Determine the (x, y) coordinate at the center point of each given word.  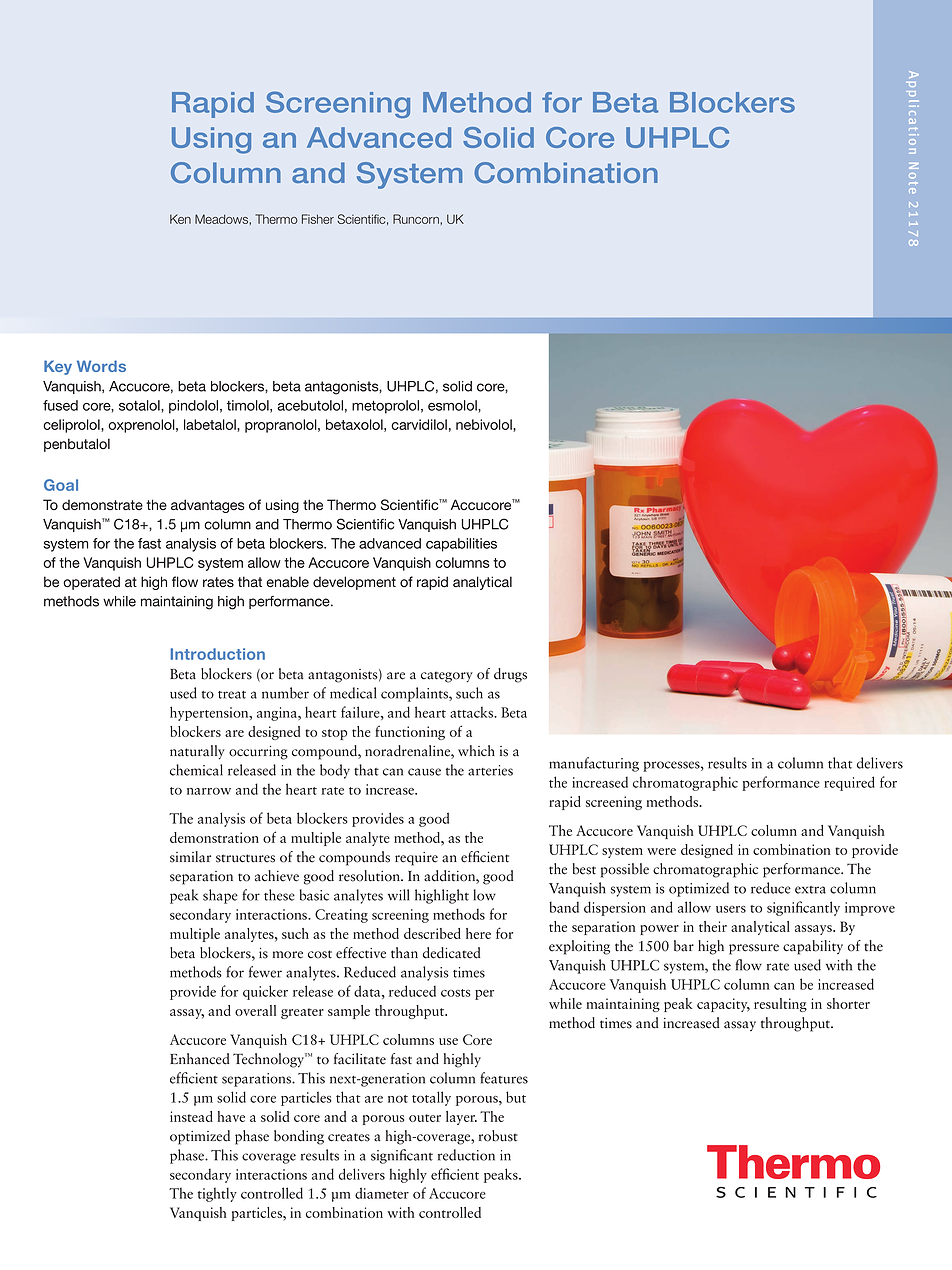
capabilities (461, 545)
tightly (217, 1194)
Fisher (318, 219)
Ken (180, 219)
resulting (780, 1005)
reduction (466, 1155)
